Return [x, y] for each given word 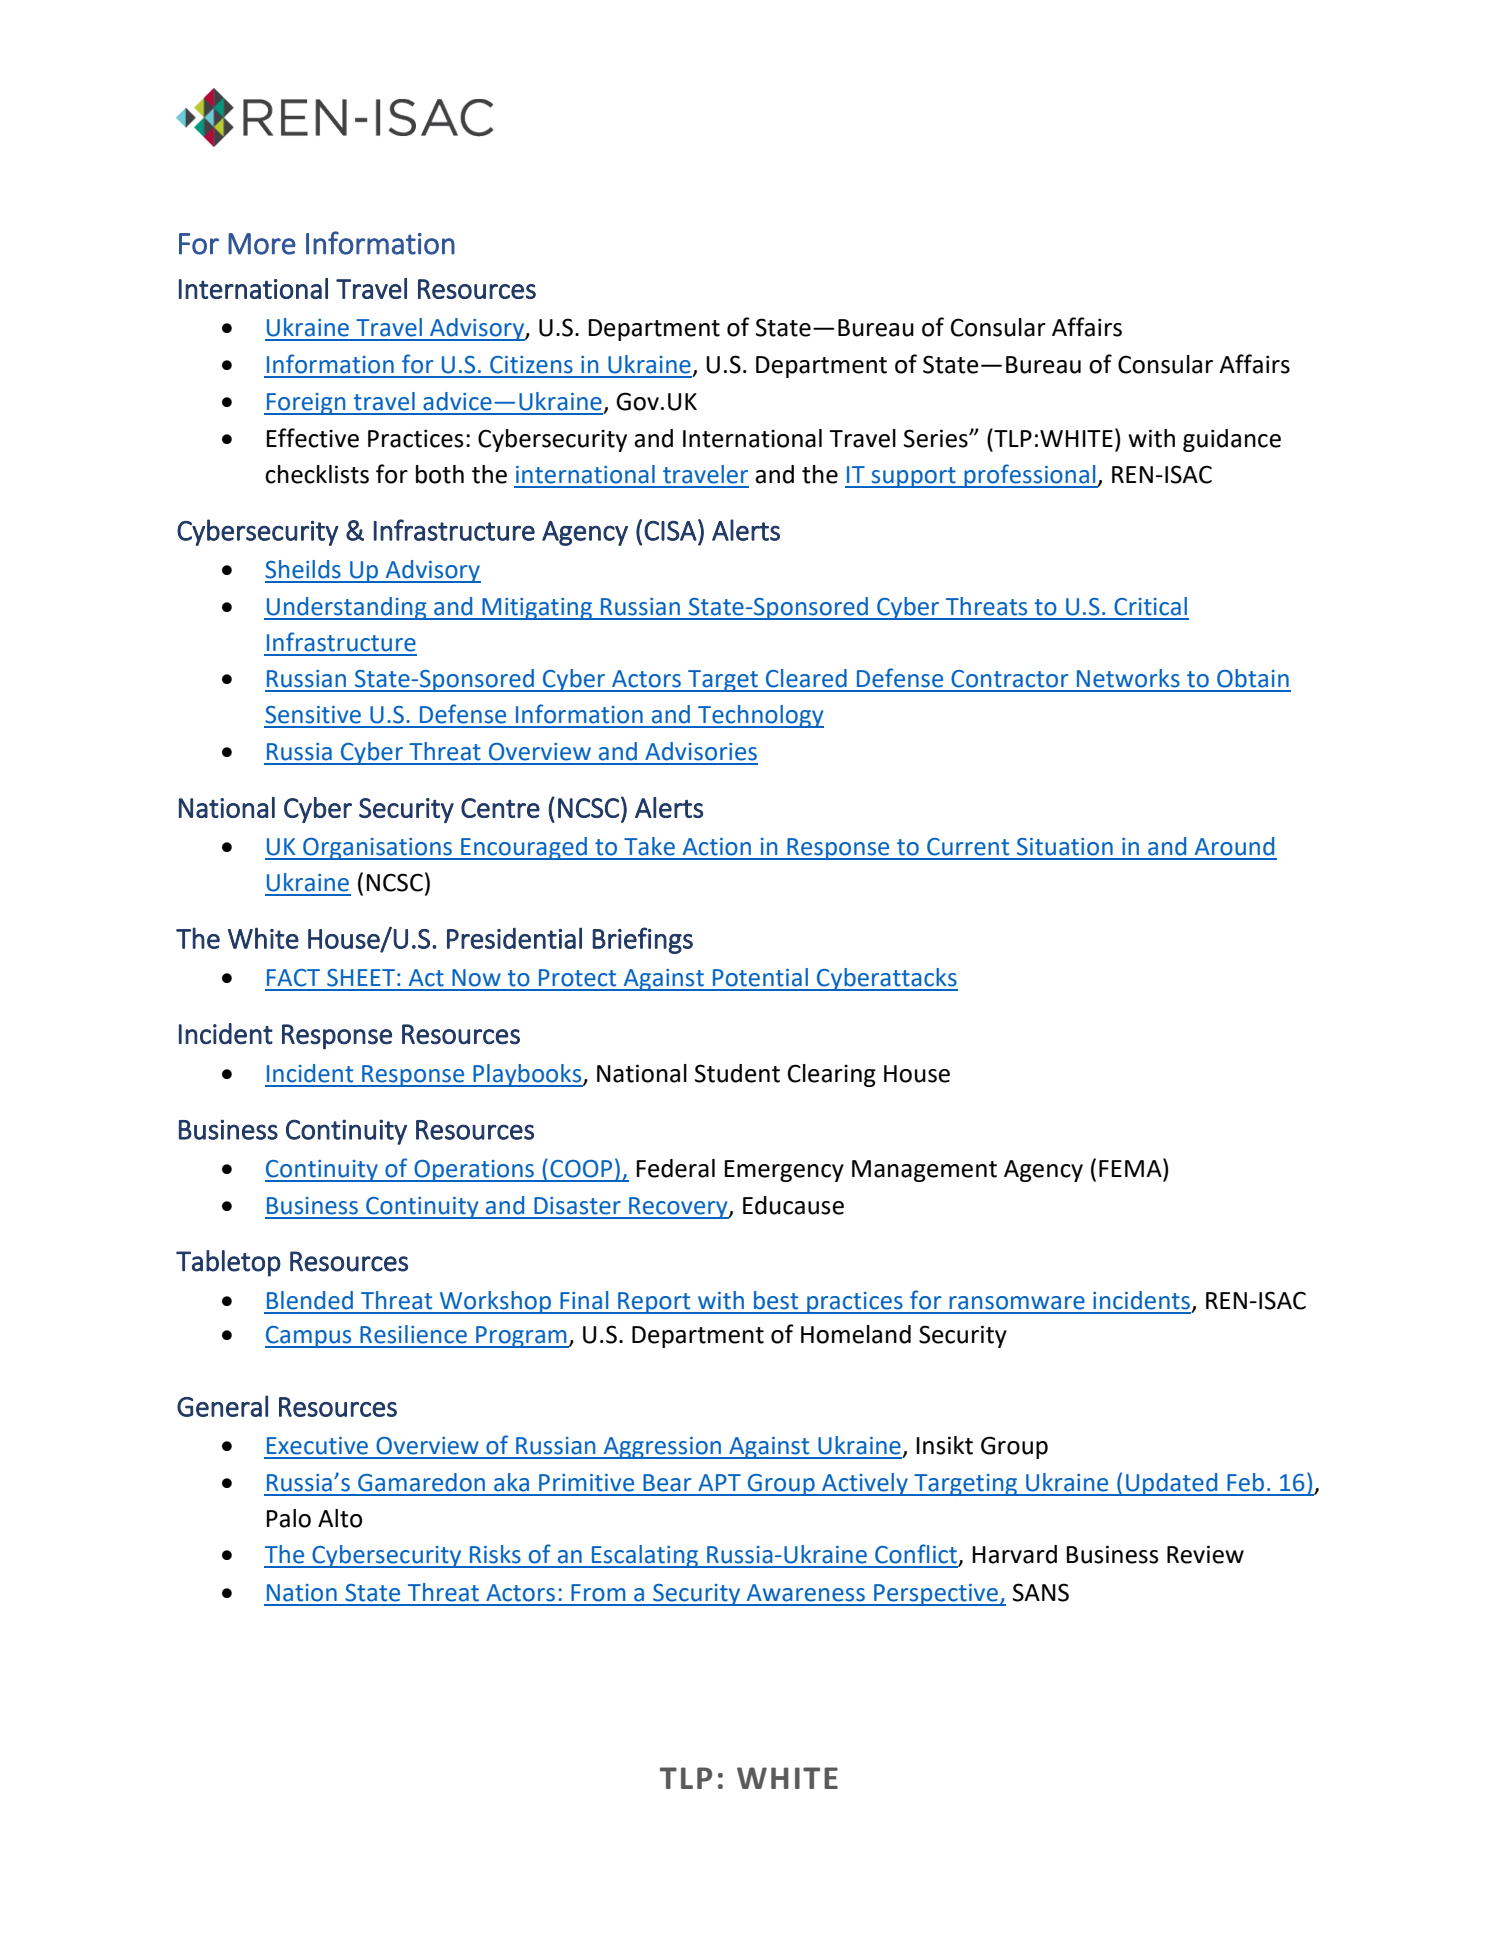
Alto [340, 1518]
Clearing [832, 1075]
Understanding [347, 608]
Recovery [678, 1208]
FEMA [1131, 1167]
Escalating [645, 1556]
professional [1030, 476]
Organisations [378, 849]
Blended [310, 1300]
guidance [1232, 440]
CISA [670, 531]
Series [937, 438]
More [262, 244]
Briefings [642, 940]
